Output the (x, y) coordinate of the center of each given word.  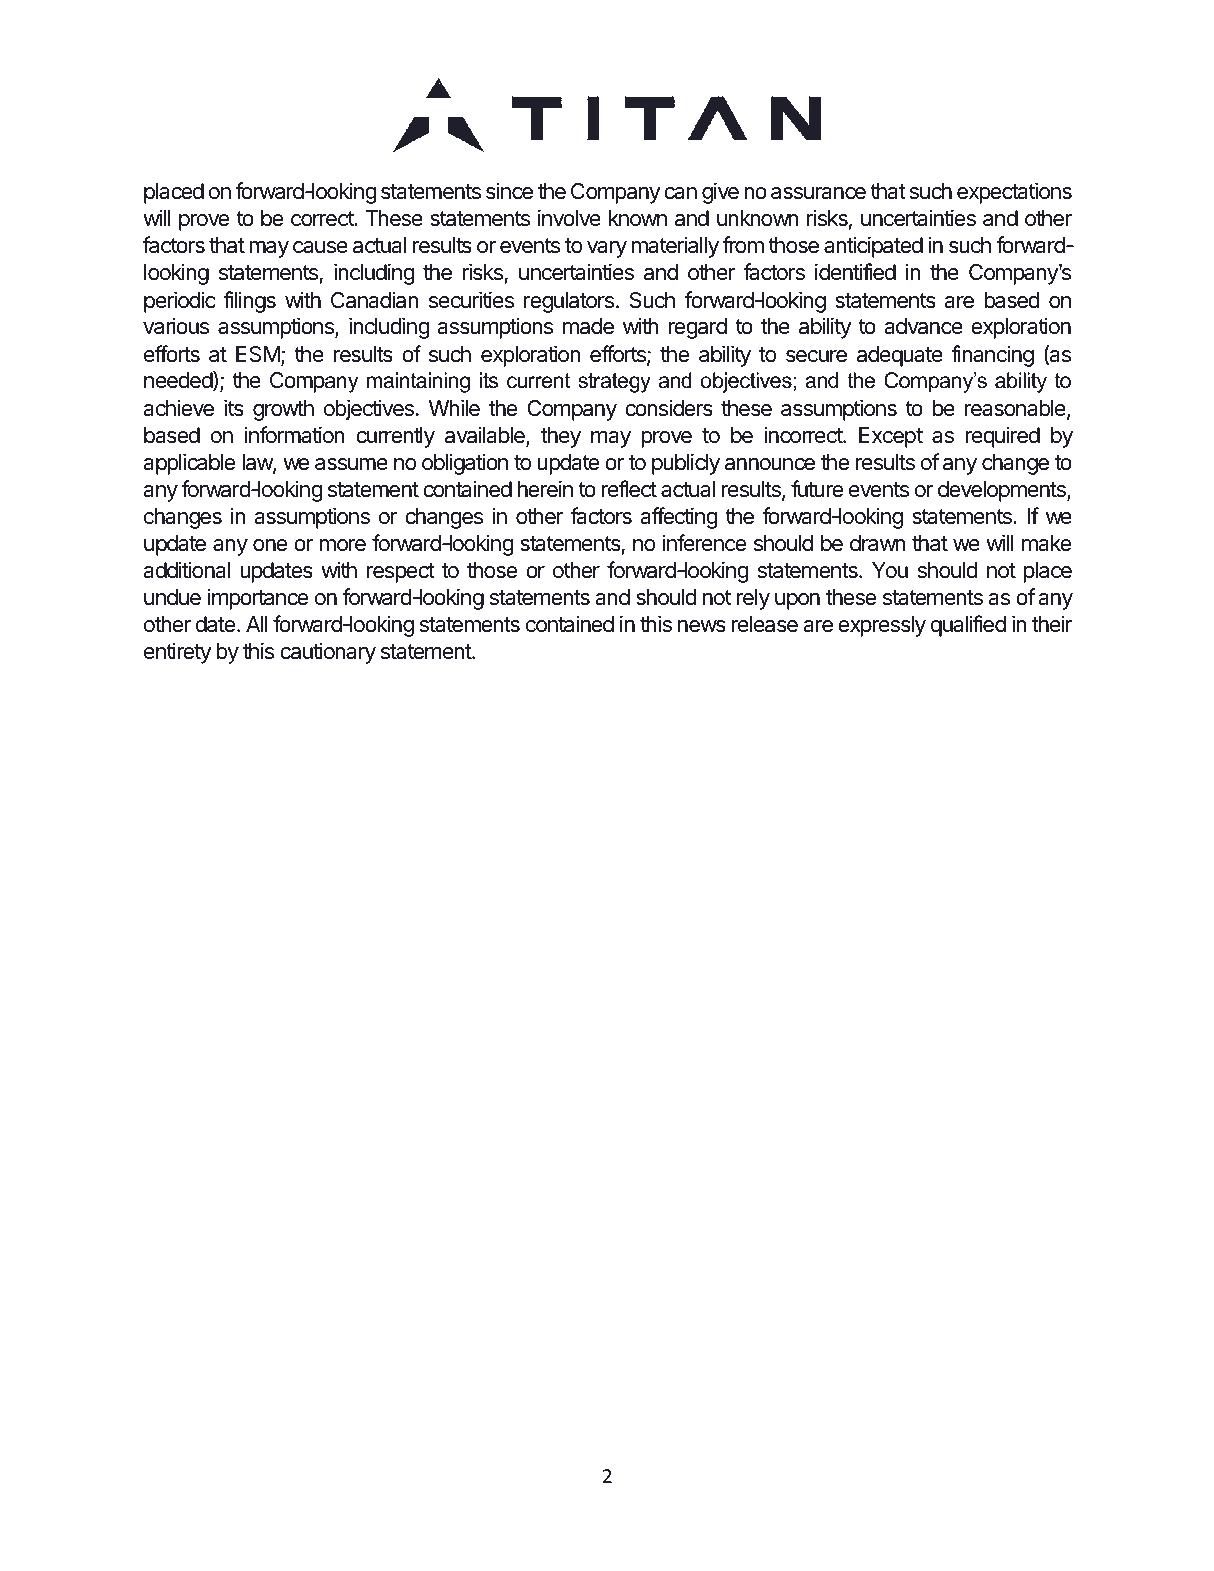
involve (569, 218)
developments (1003, 491)
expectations (1014, 193)
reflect (629, 489)
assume (351, 464)
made (588, 326)
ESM (258, 354)
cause (320, 247)
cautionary (328, 653)
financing (992, 356)
